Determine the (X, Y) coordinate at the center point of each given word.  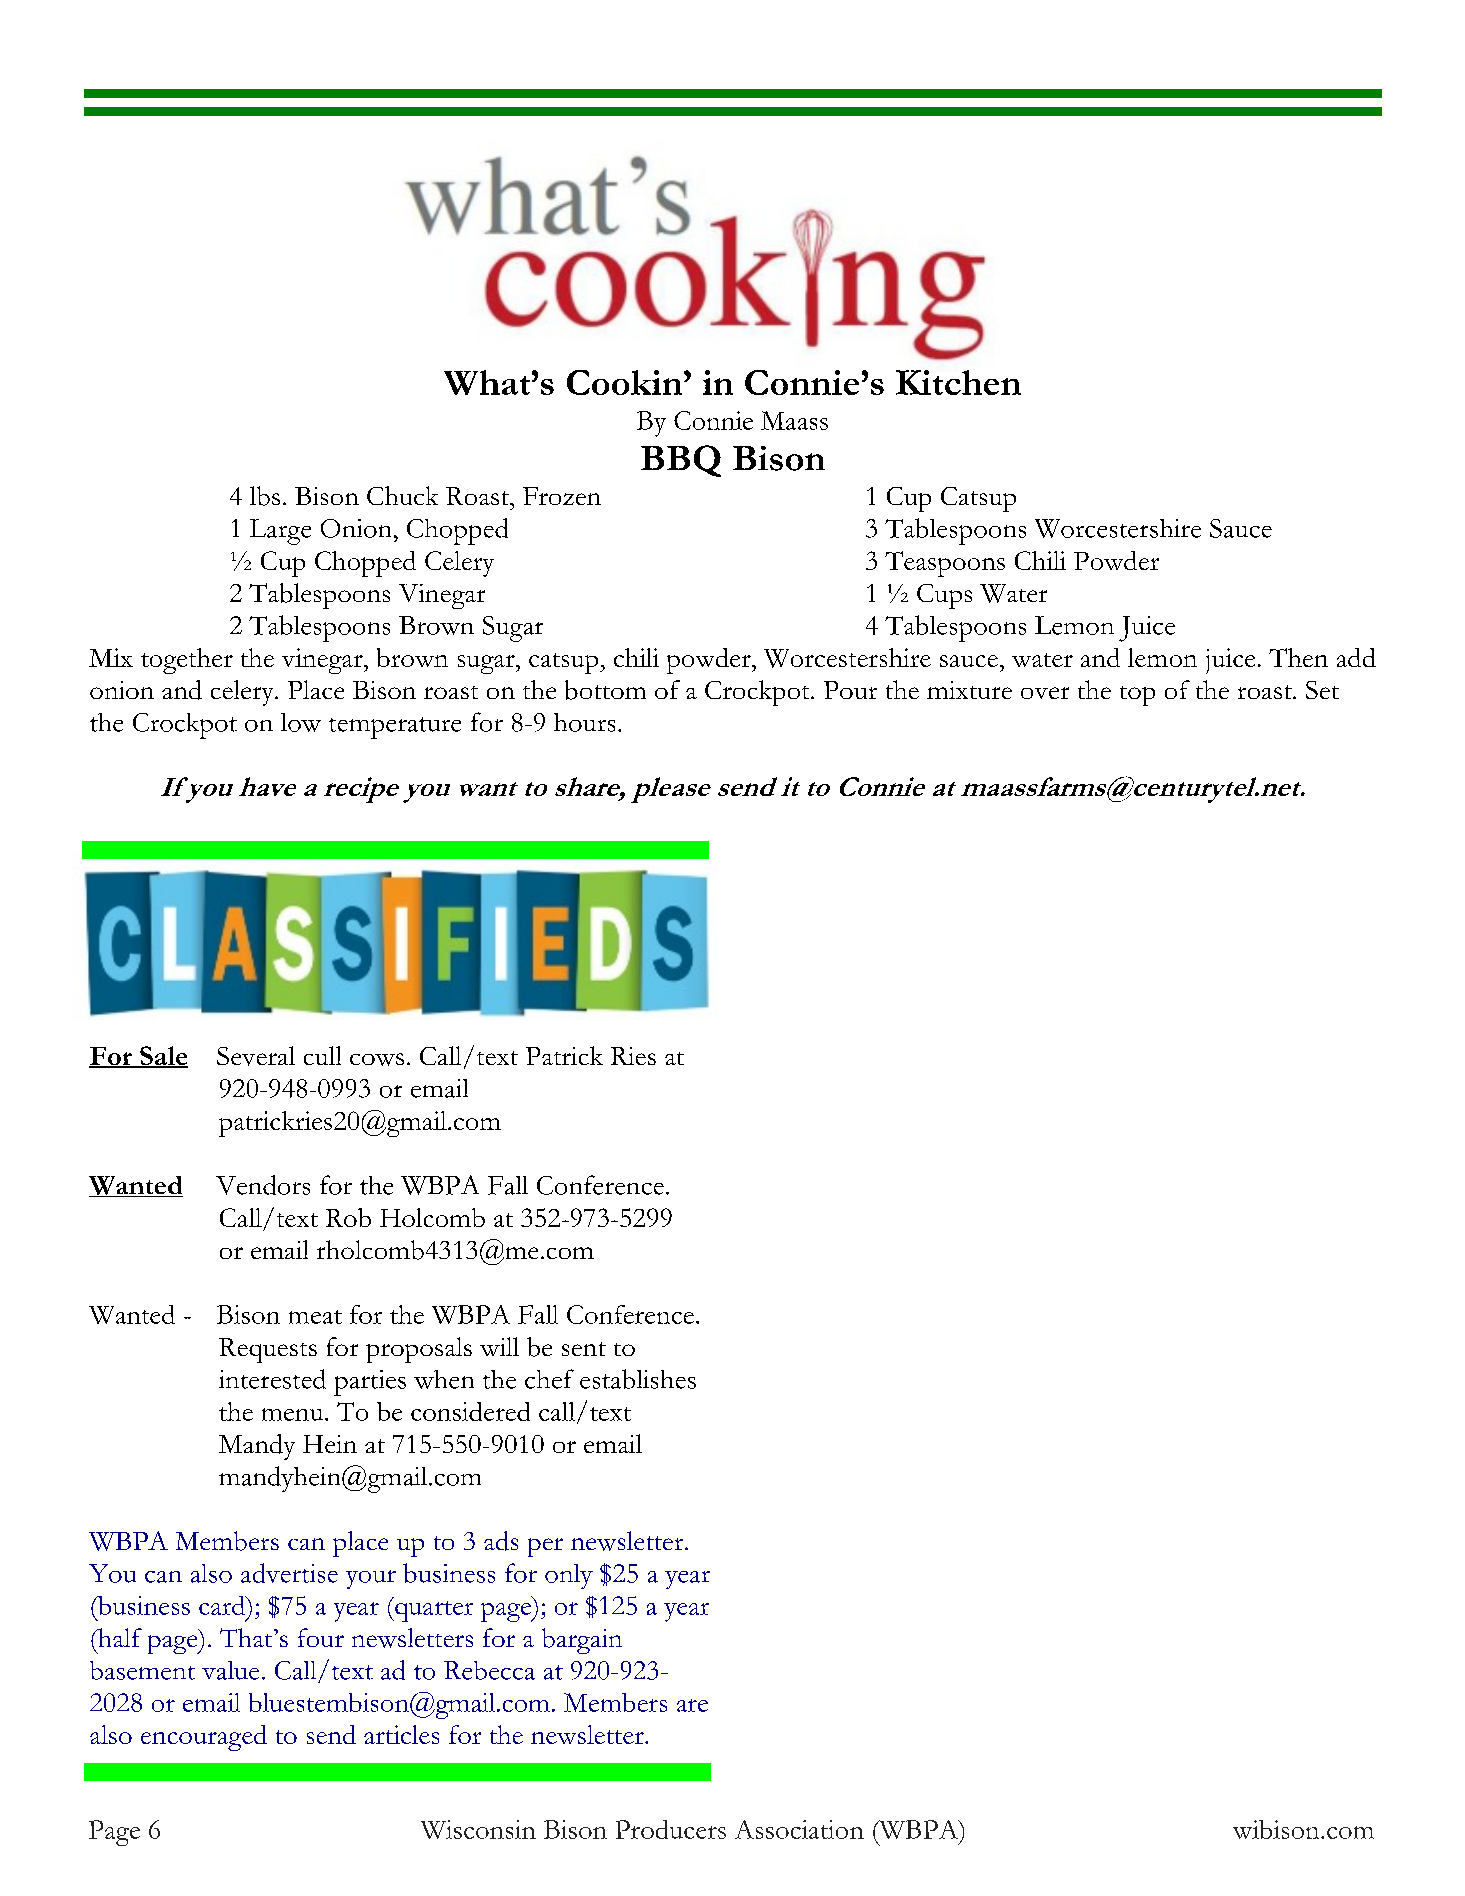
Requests (268, 1350)
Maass (794, 420)
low (301, 722)
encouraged (204, 1738)
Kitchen (958, 382)
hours (584, 722)
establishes (638, 1379)
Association (799, 1829)
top (1137, 696)
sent (584, 1349)
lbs (265, 496)
